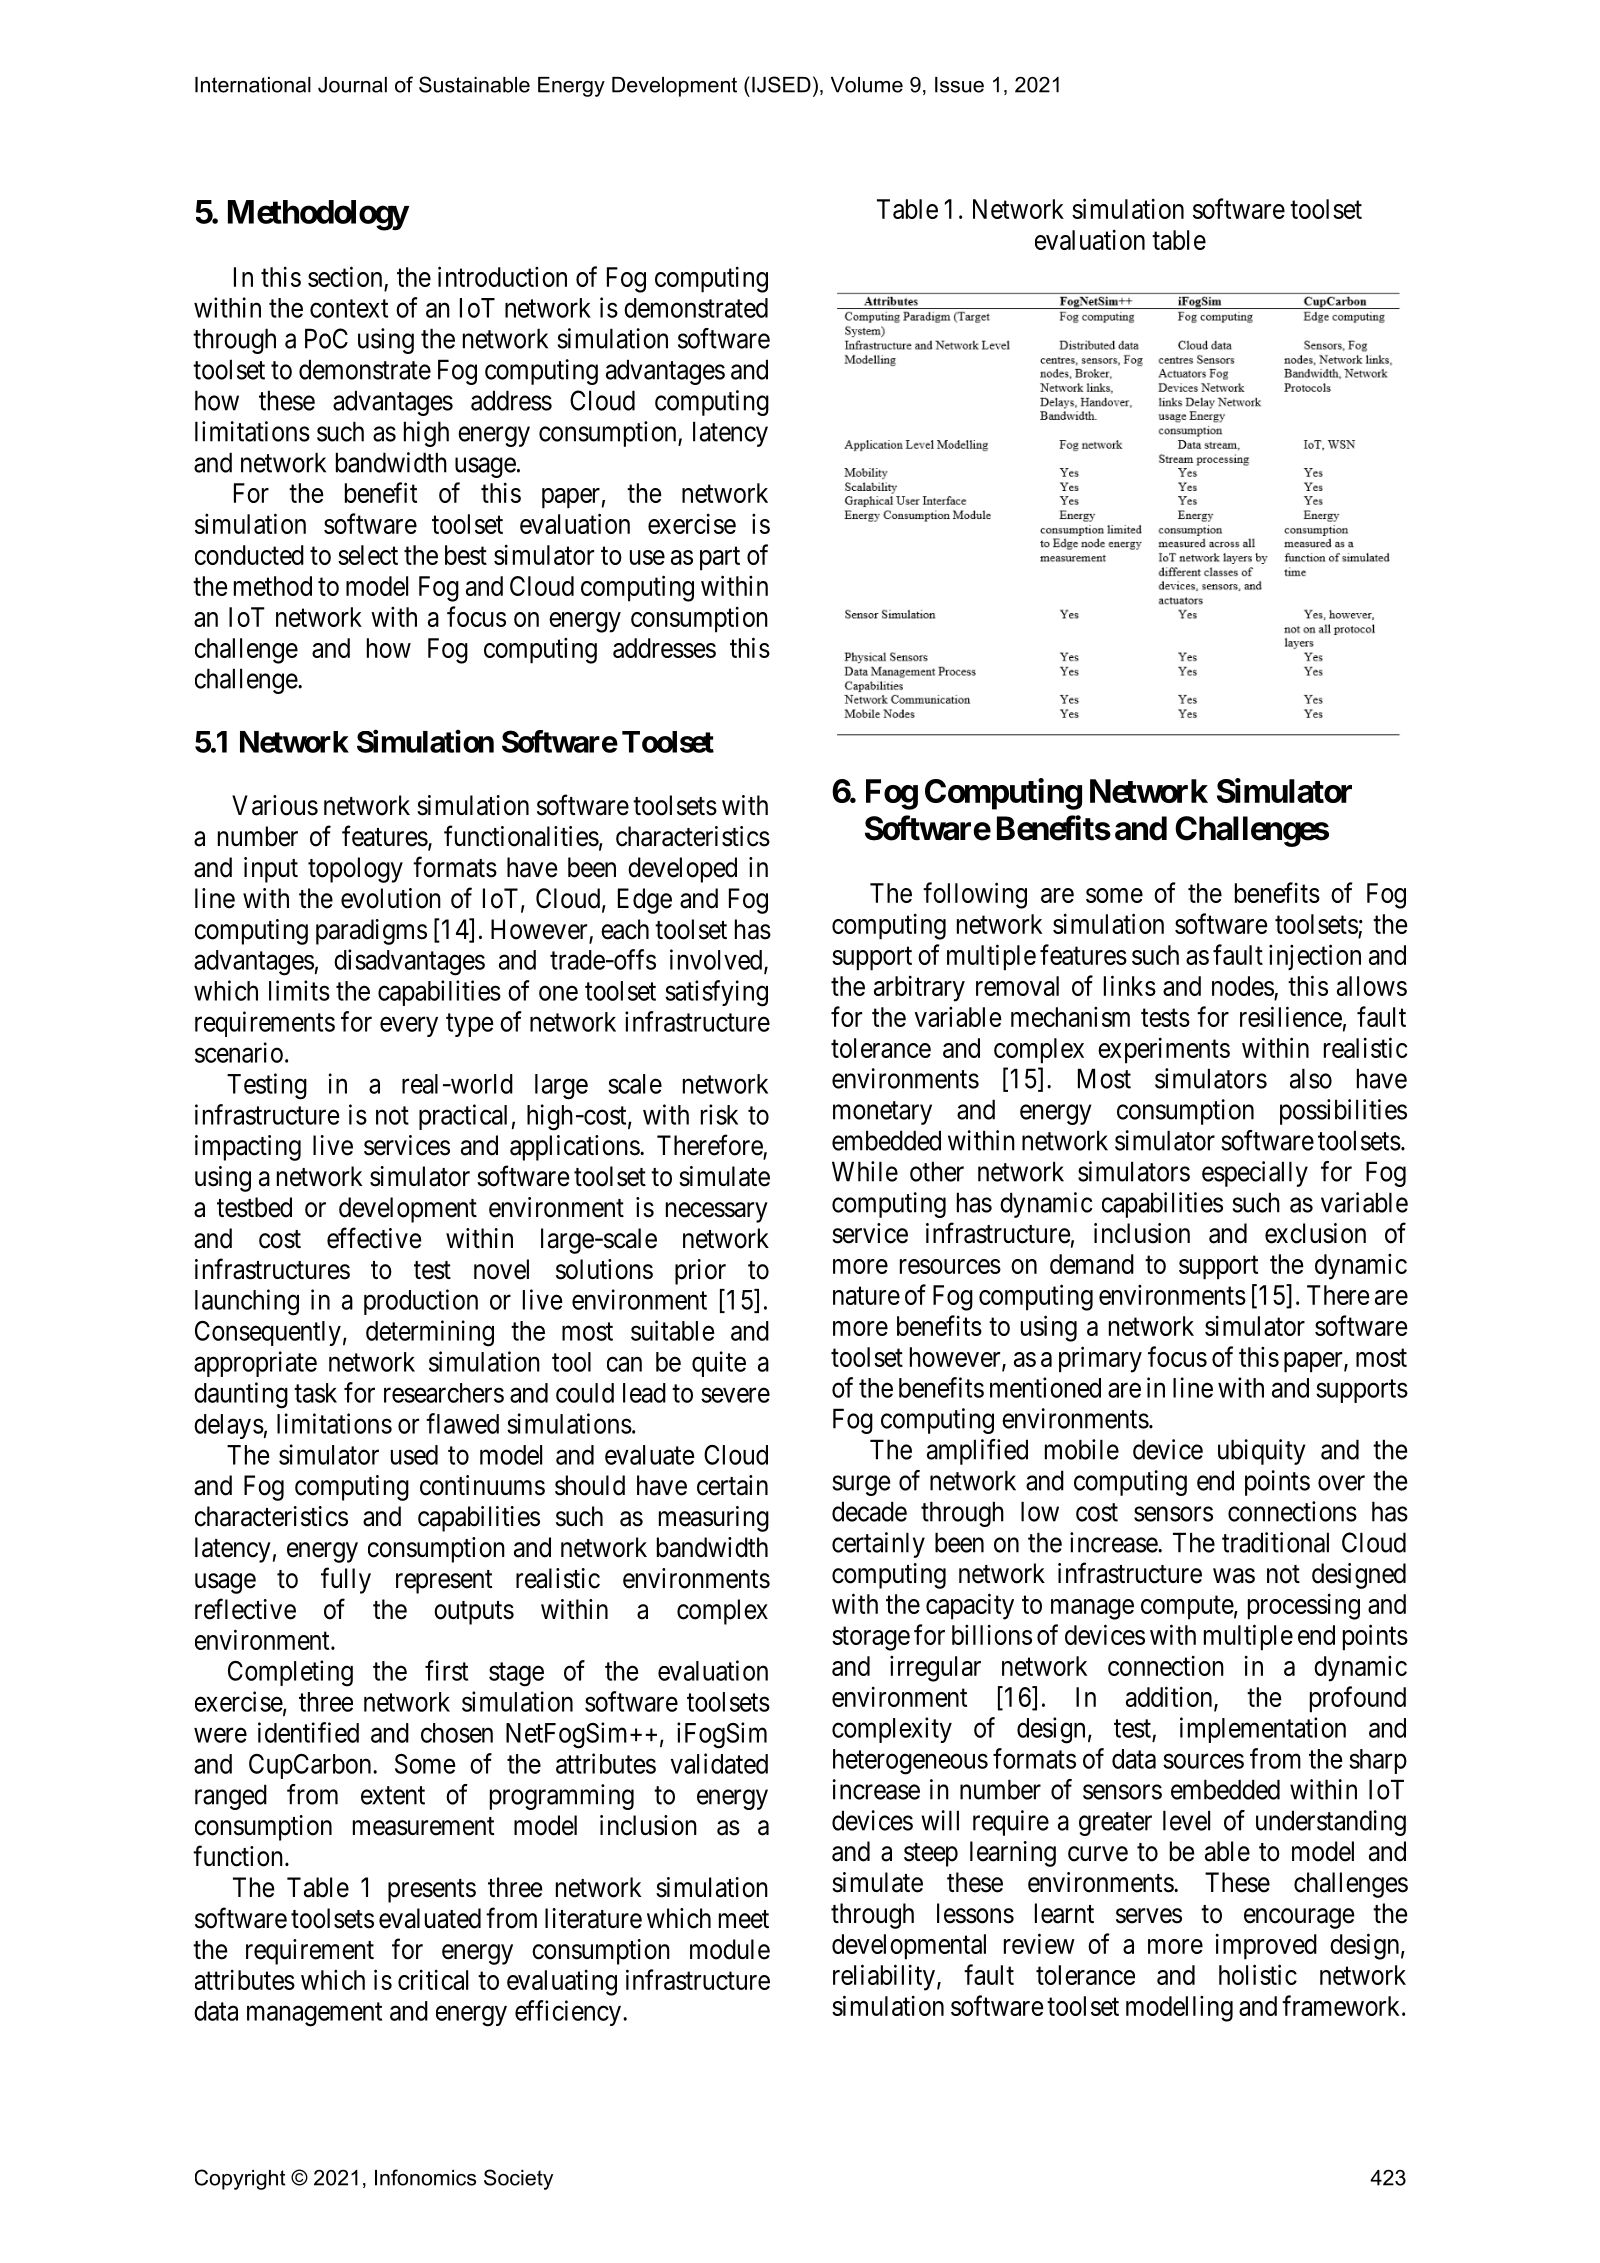 The height and width of the screenshot is (2263, 1600). I want to click on Issue, so click(959, 85).
